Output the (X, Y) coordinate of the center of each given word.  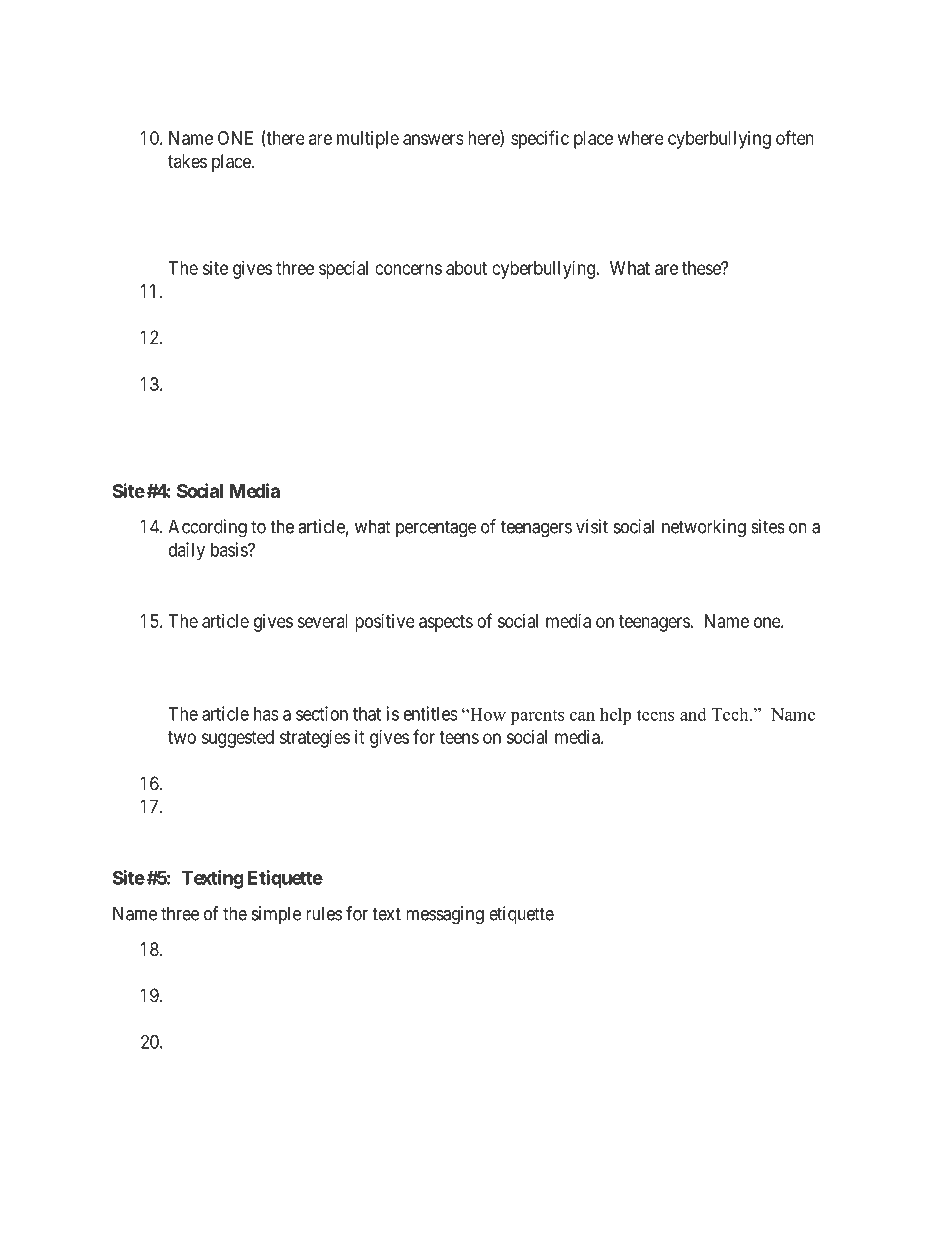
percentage (436, 529)
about (466, 268)
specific (540, 139)
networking (704, 528)
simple (276, 915)
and (693, 714)
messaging (445, 915)
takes (187, 161)
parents (537, 717)
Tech (731, 714)
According (207, 528)
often (795, 137)
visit (592, 526)
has (266, 714)
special (343, 270)
